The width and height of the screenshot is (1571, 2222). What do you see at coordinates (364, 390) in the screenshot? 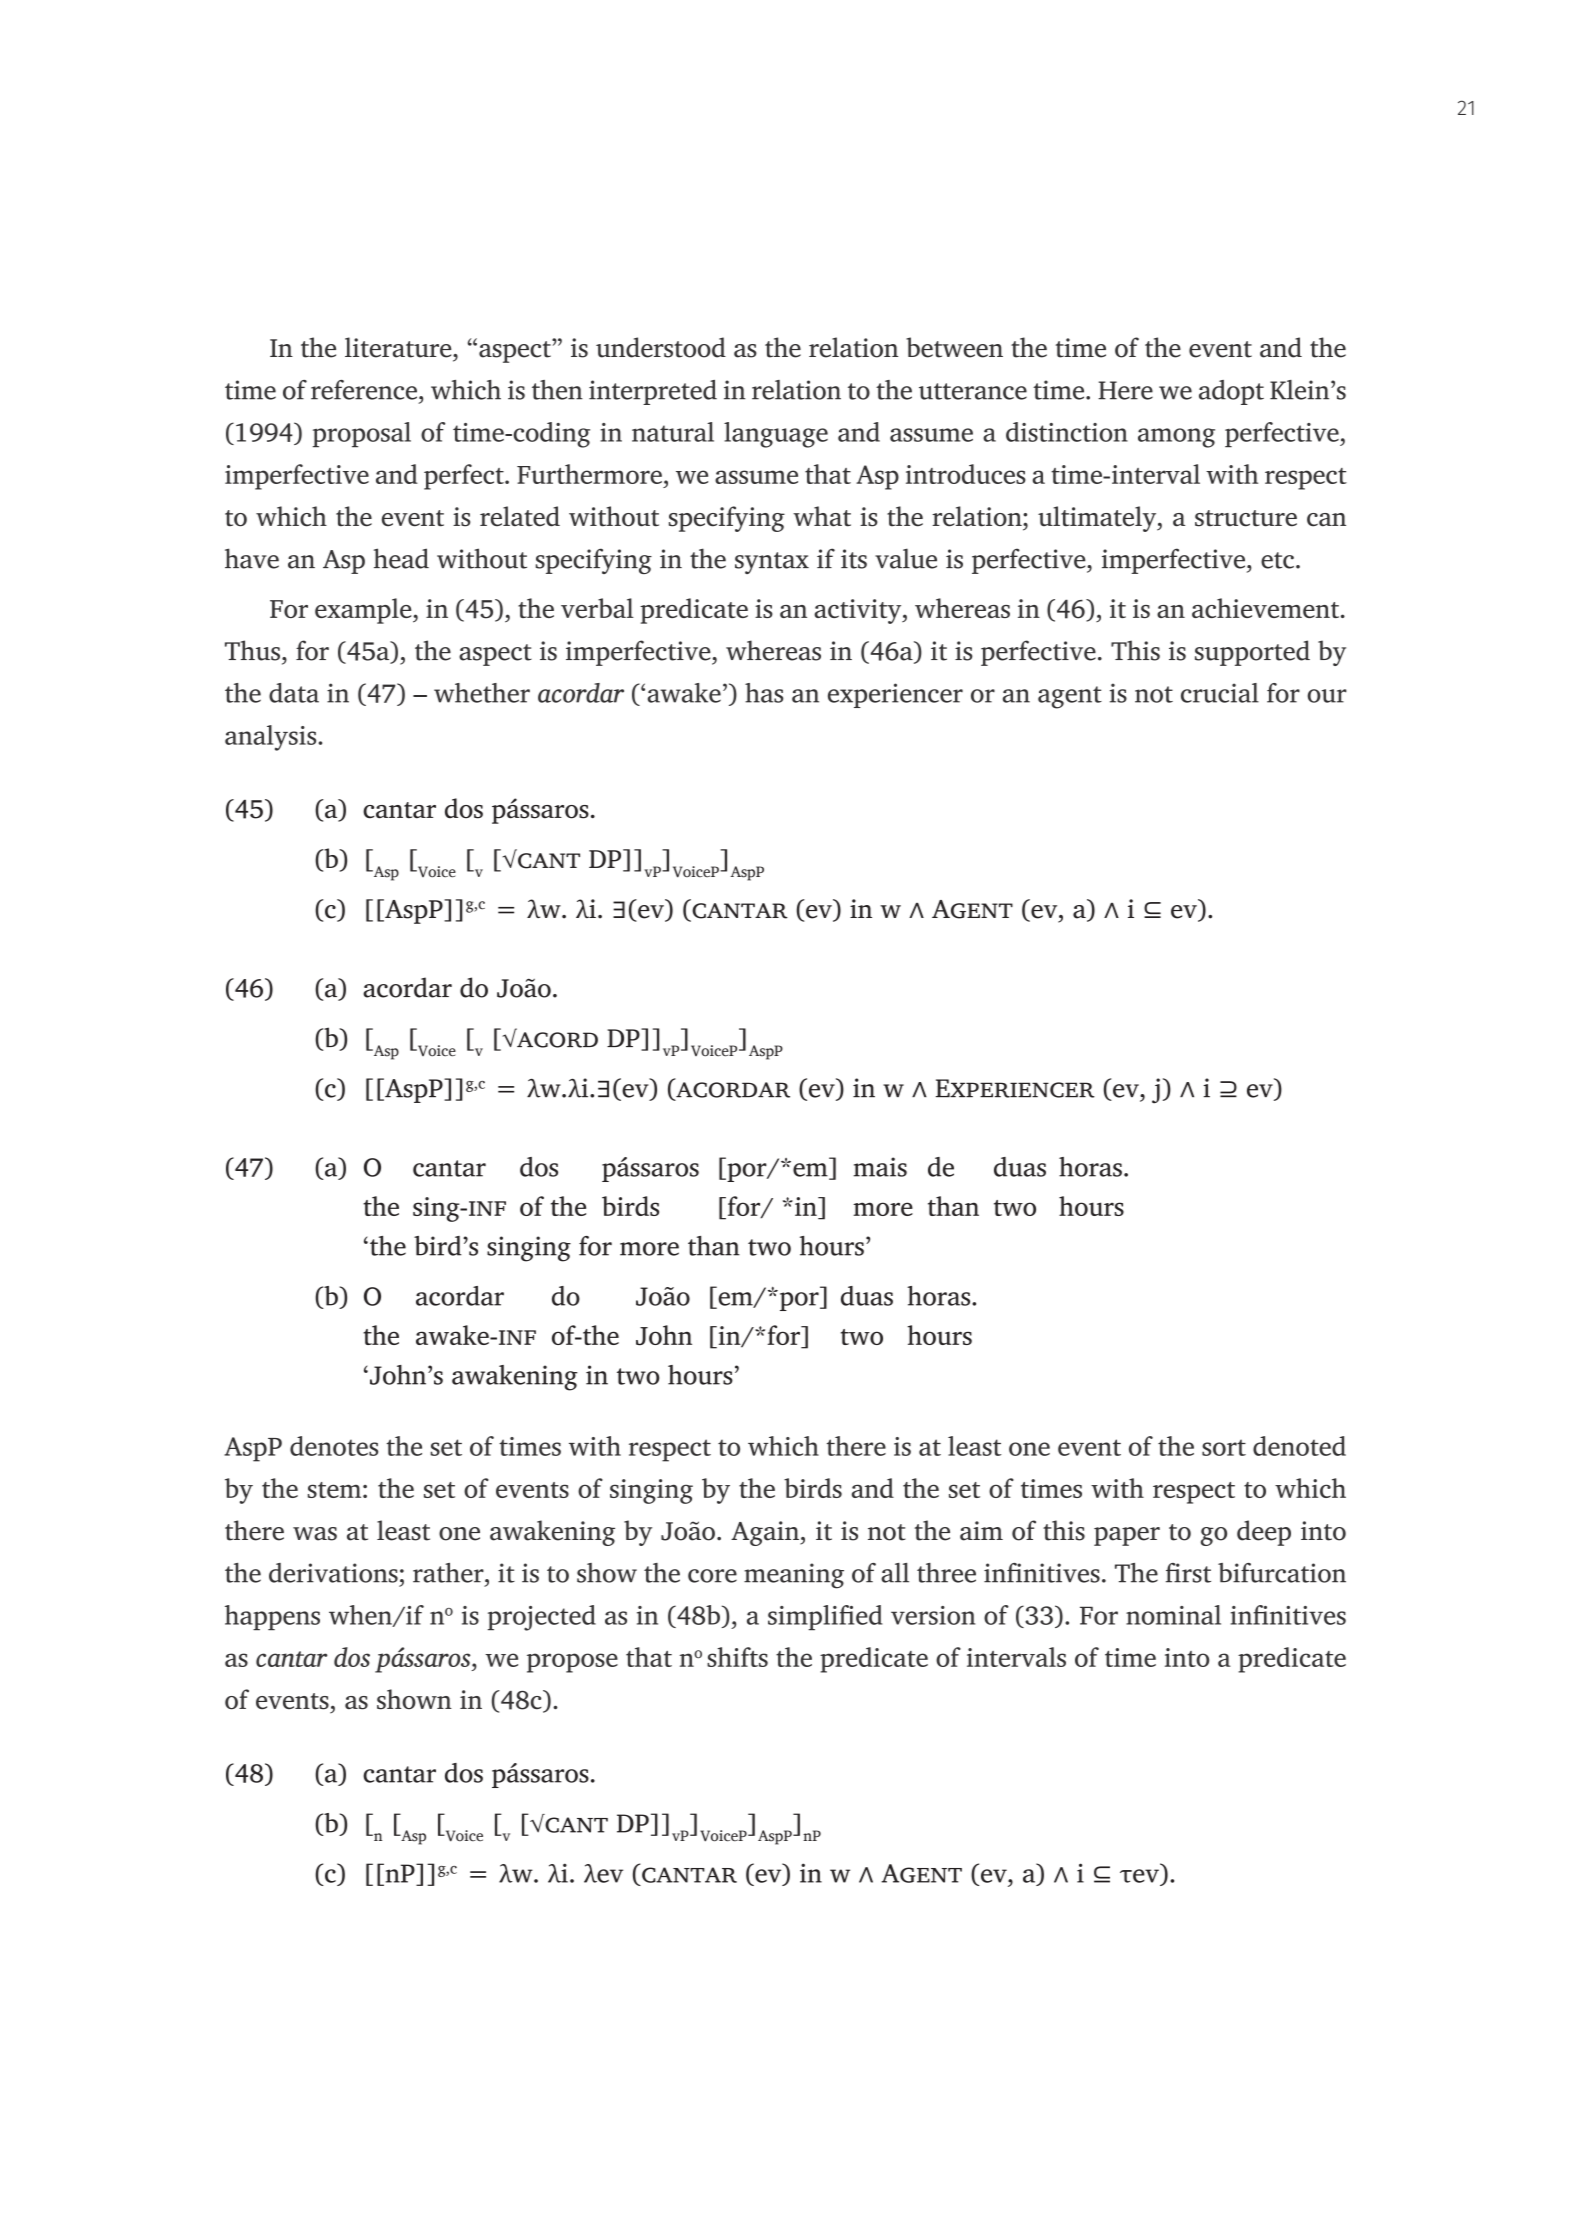
I see `reference` at bounding box center [364, 390].
